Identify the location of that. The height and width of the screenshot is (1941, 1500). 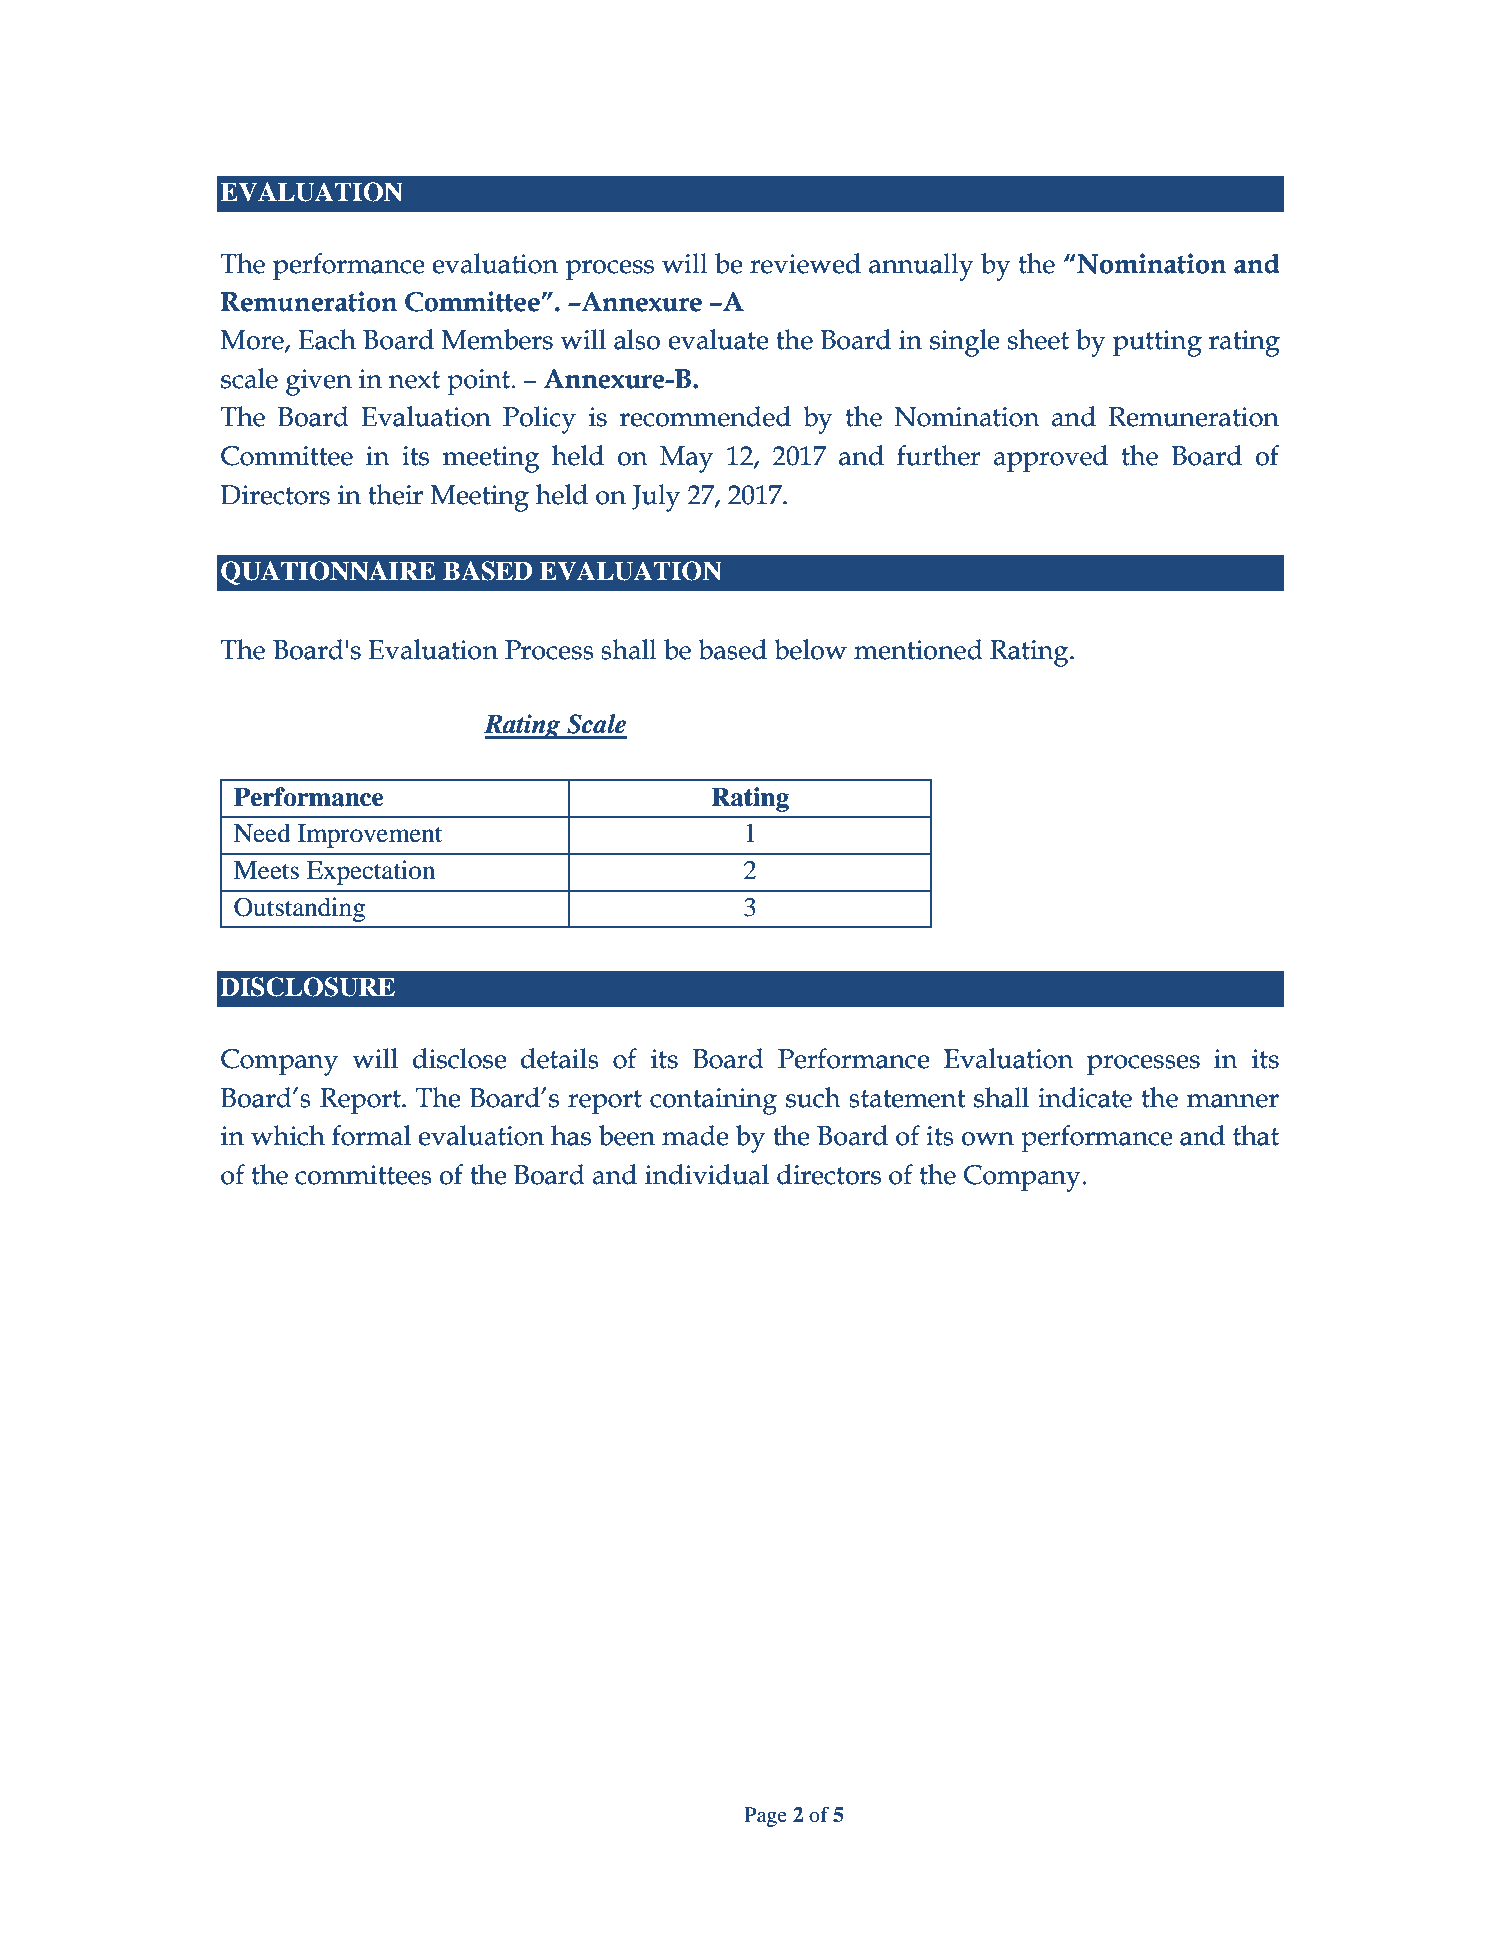
(1256, 1135).
